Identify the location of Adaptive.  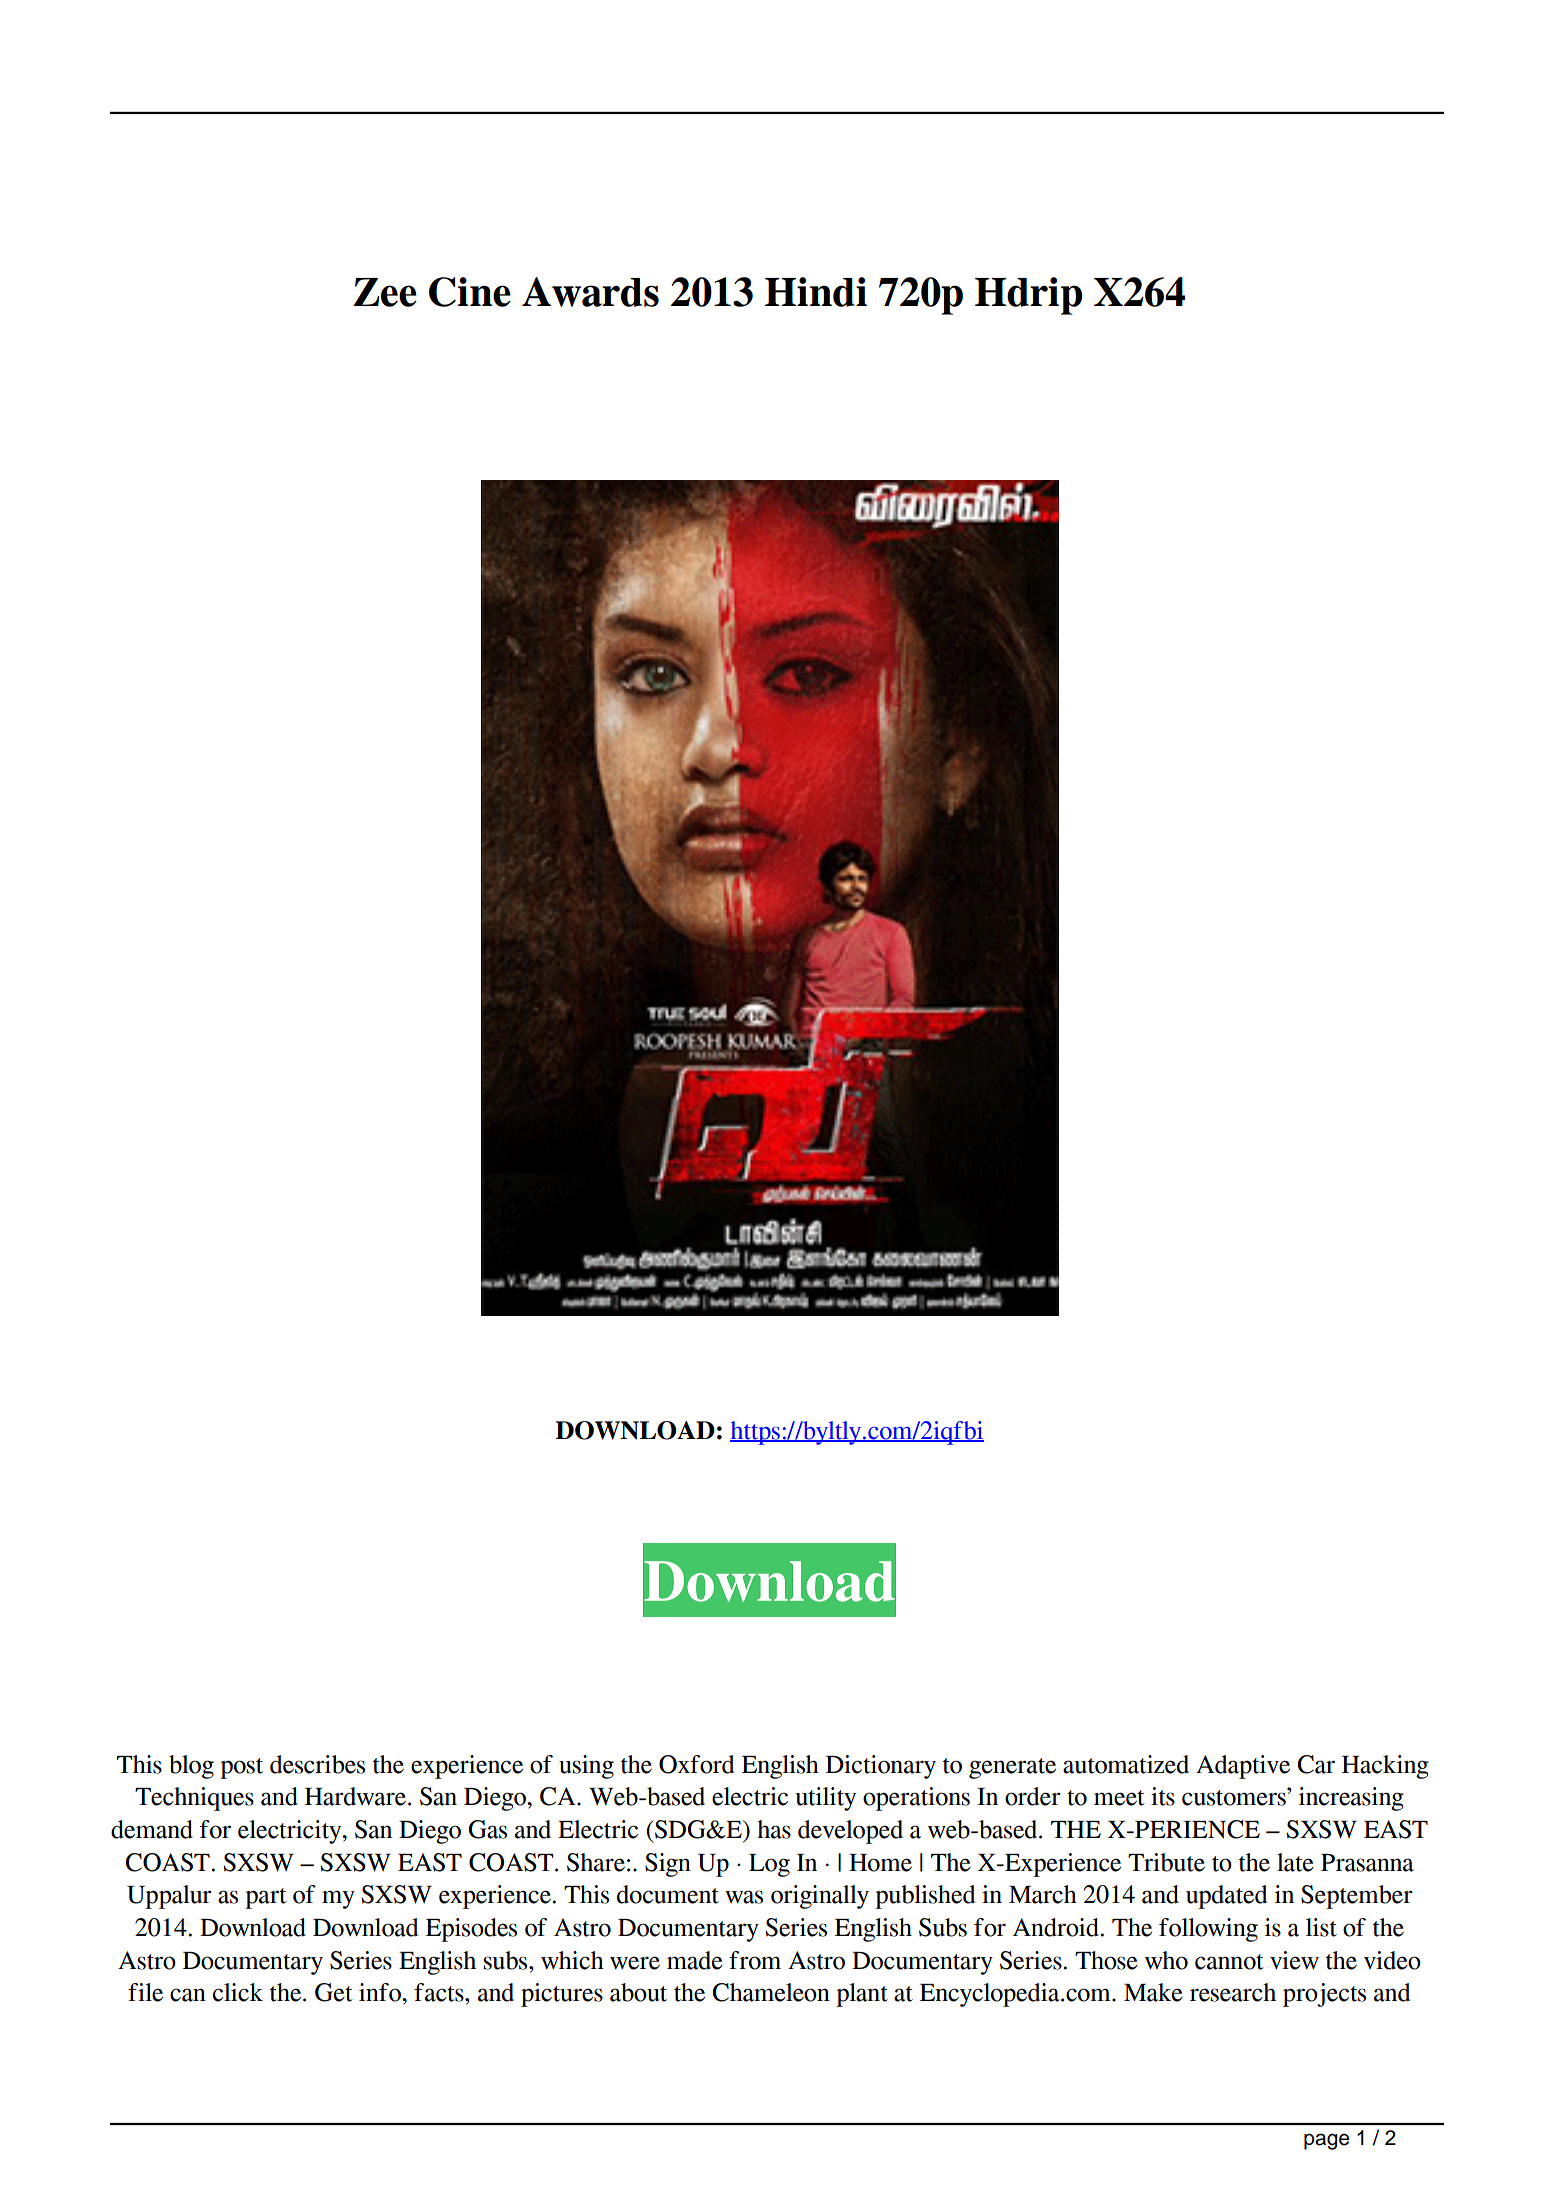
(1243, 1767).
